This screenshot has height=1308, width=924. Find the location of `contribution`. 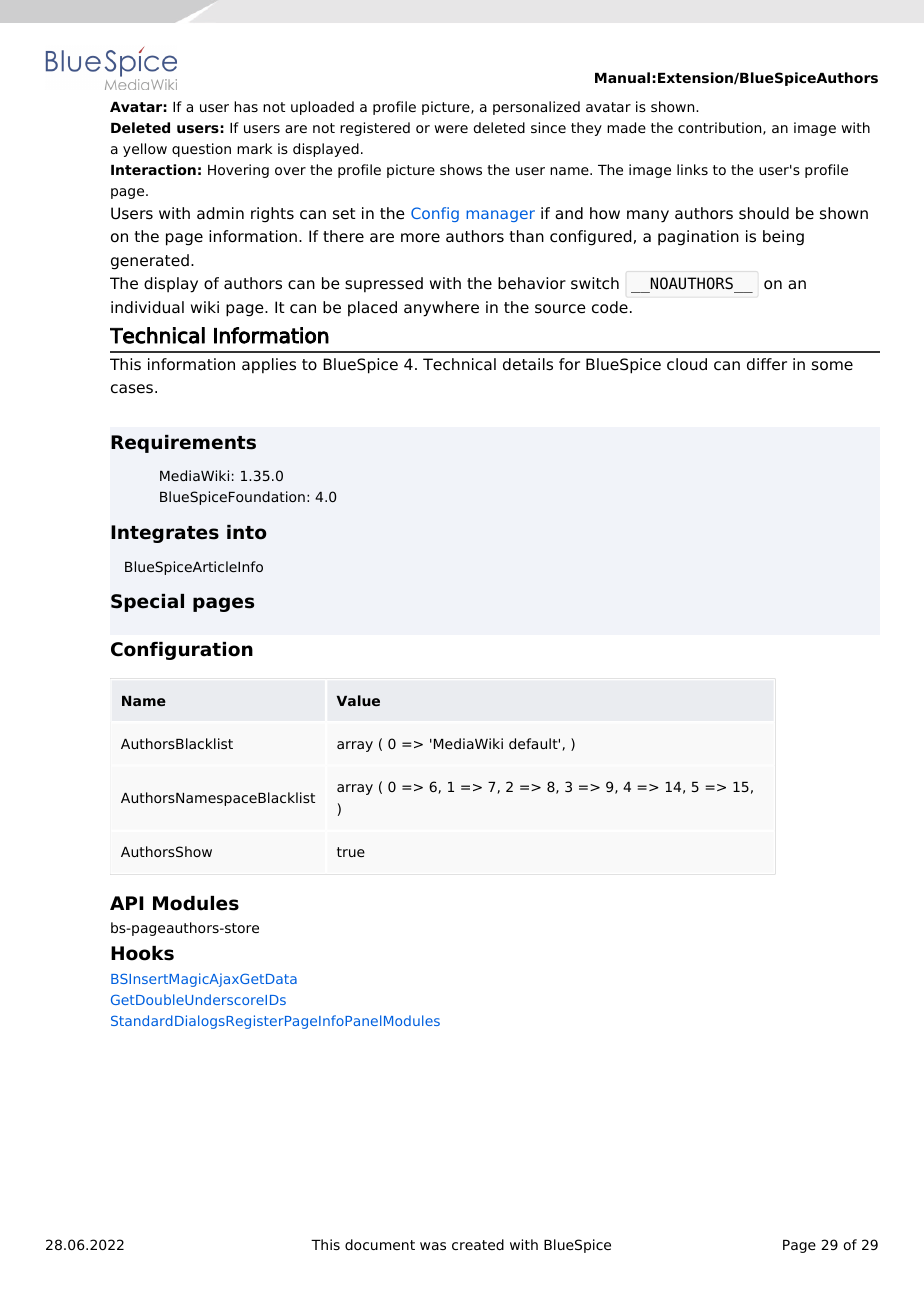

contribution is located at coordinates (721, 128).
